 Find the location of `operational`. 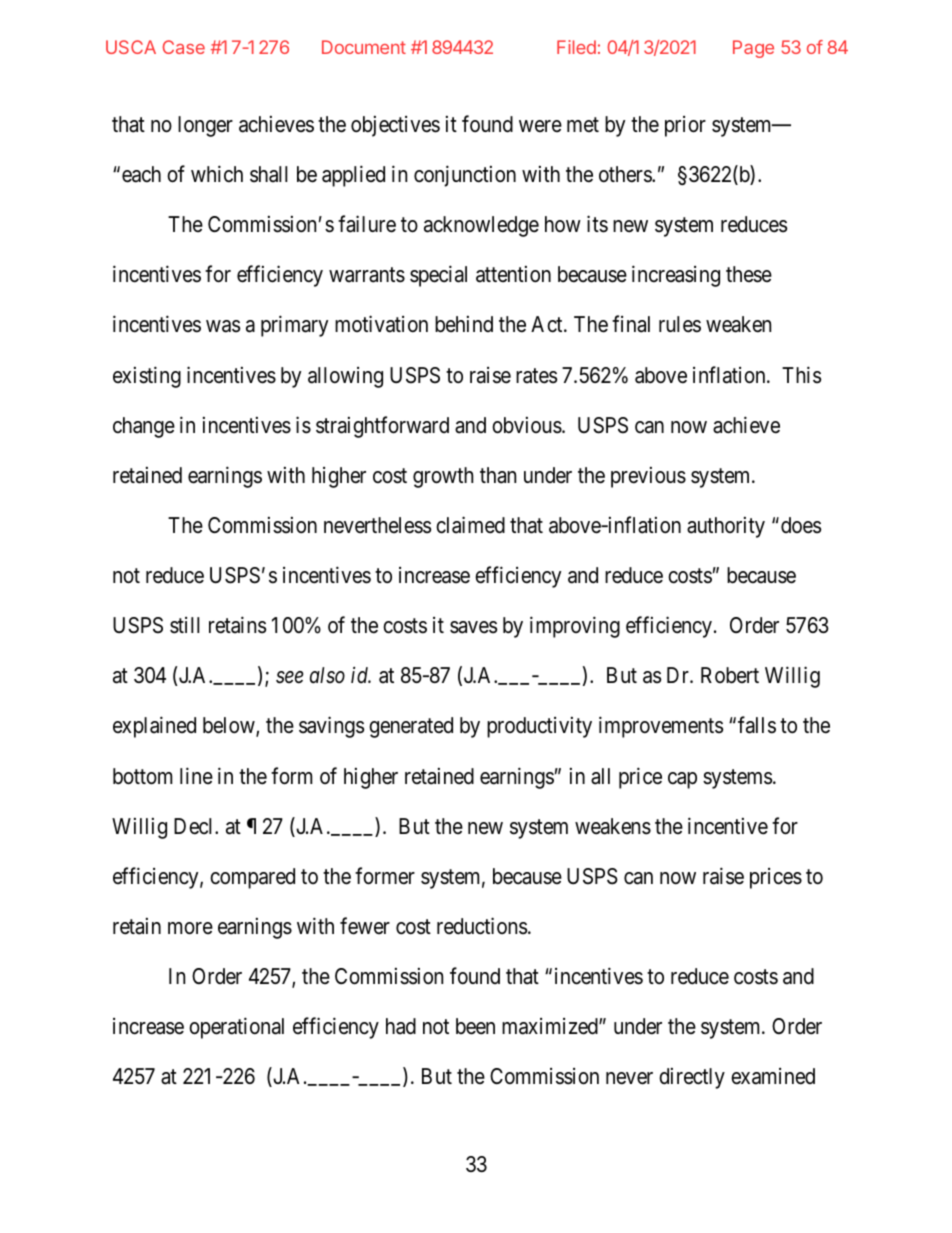

operational is located at coordinates (236, 1028).
